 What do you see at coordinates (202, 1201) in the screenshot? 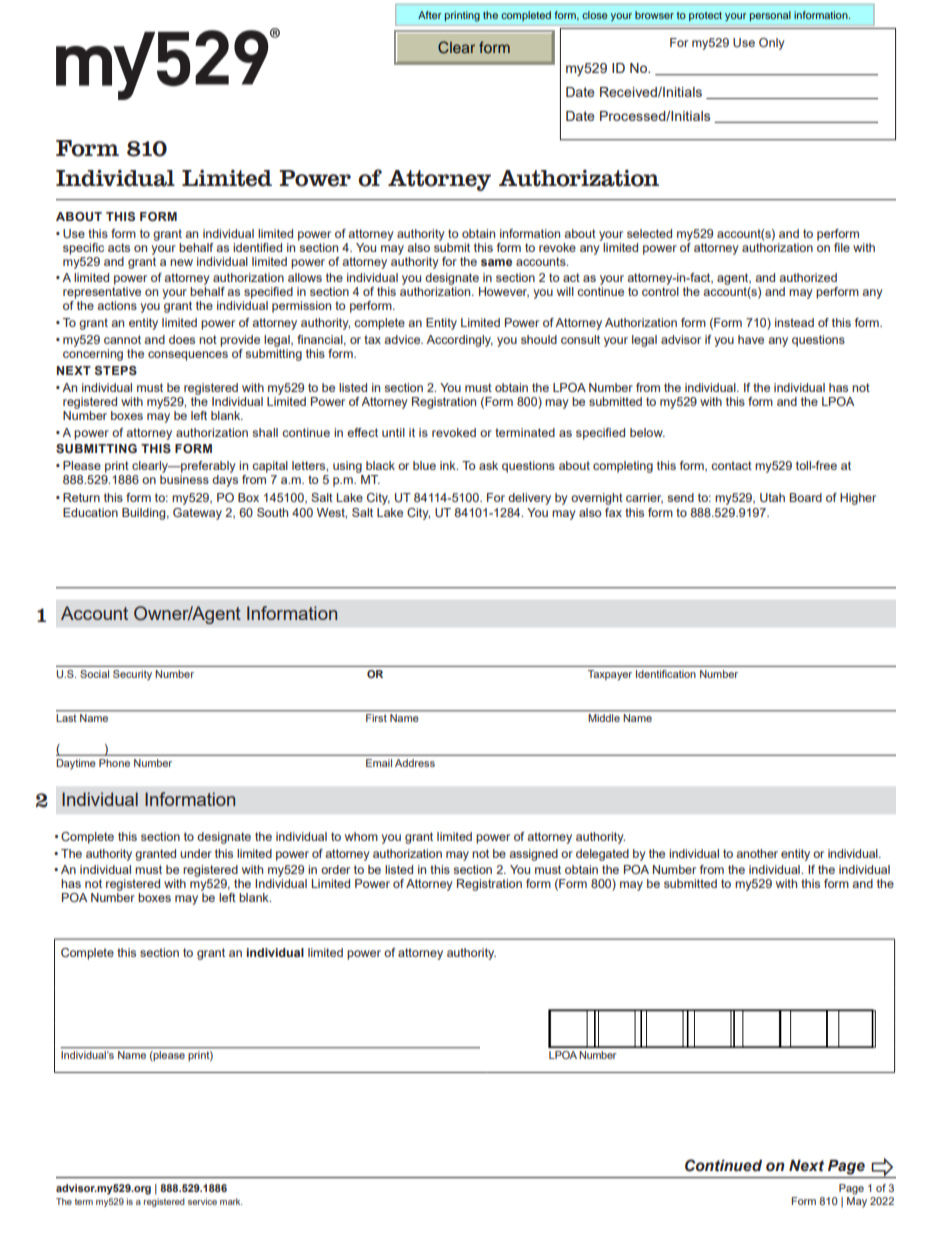
I see `service` at bounding box center [202, 1201].
